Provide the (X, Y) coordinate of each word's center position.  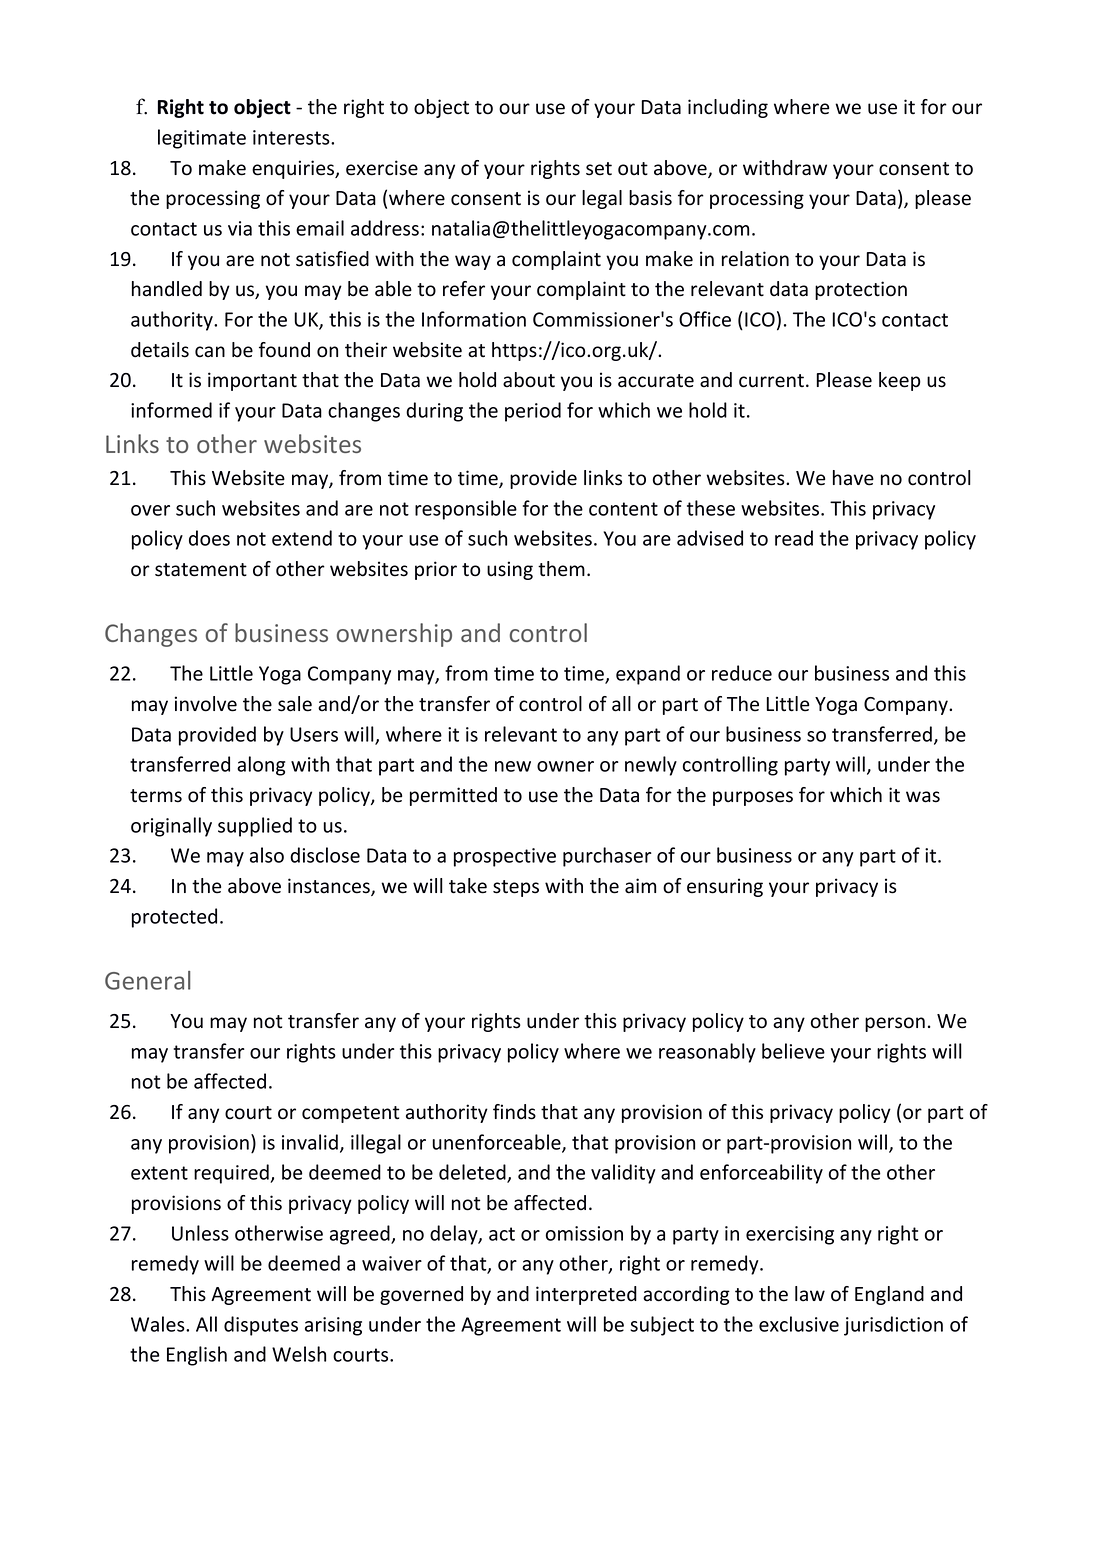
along (261, 766)
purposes (753, 798)
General (148, 980)
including (728, 108)
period (533, 412)
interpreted (586, 1295)
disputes (261, 1326)
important (252, 381)
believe (793, 1051)
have (853, 478)
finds (514, 1112)
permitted (453, 796)
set (599, 169)
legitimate (202, 139)
